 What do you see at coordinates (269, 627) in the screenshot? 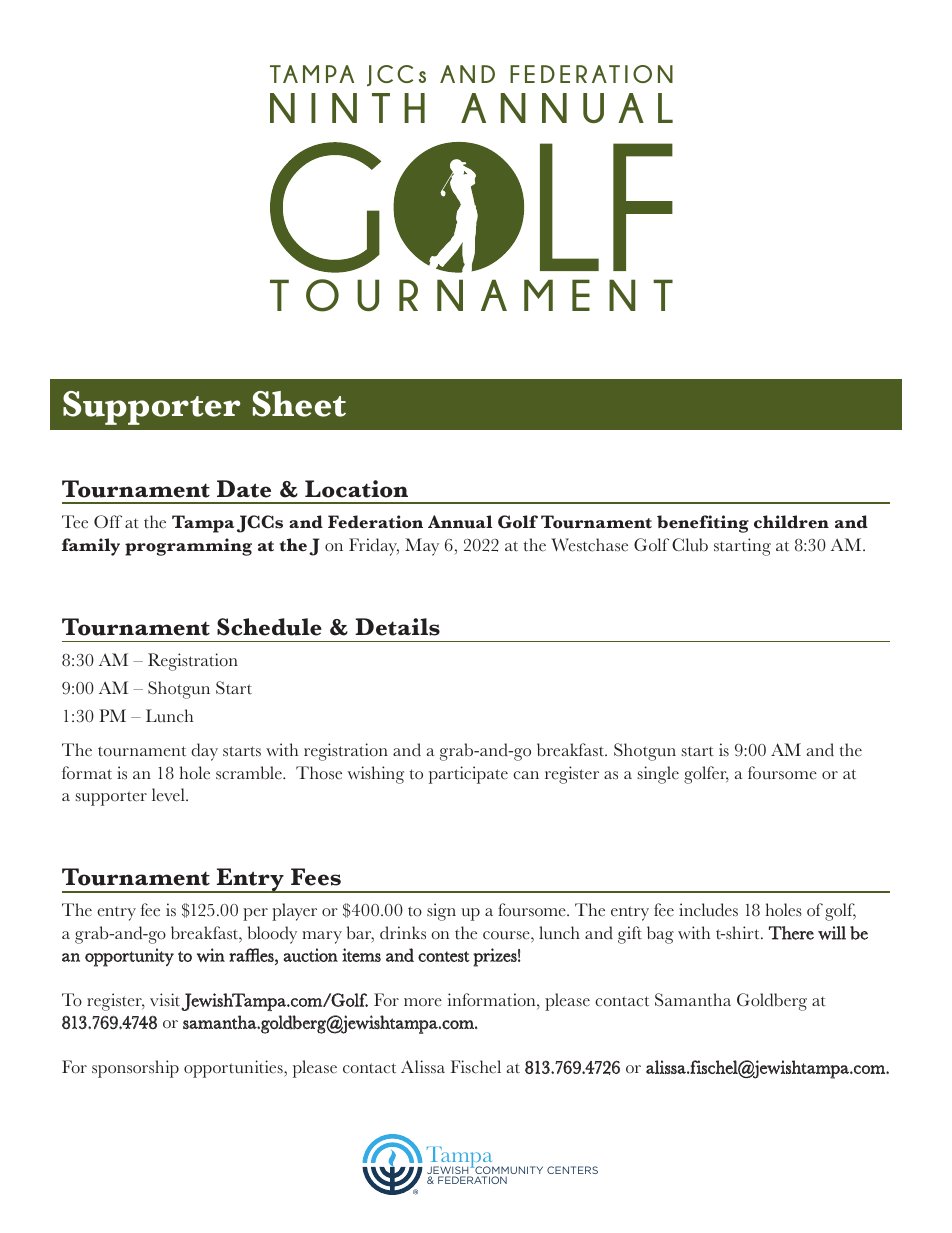
I see `Schedule` at bounding box center [269, 627].
